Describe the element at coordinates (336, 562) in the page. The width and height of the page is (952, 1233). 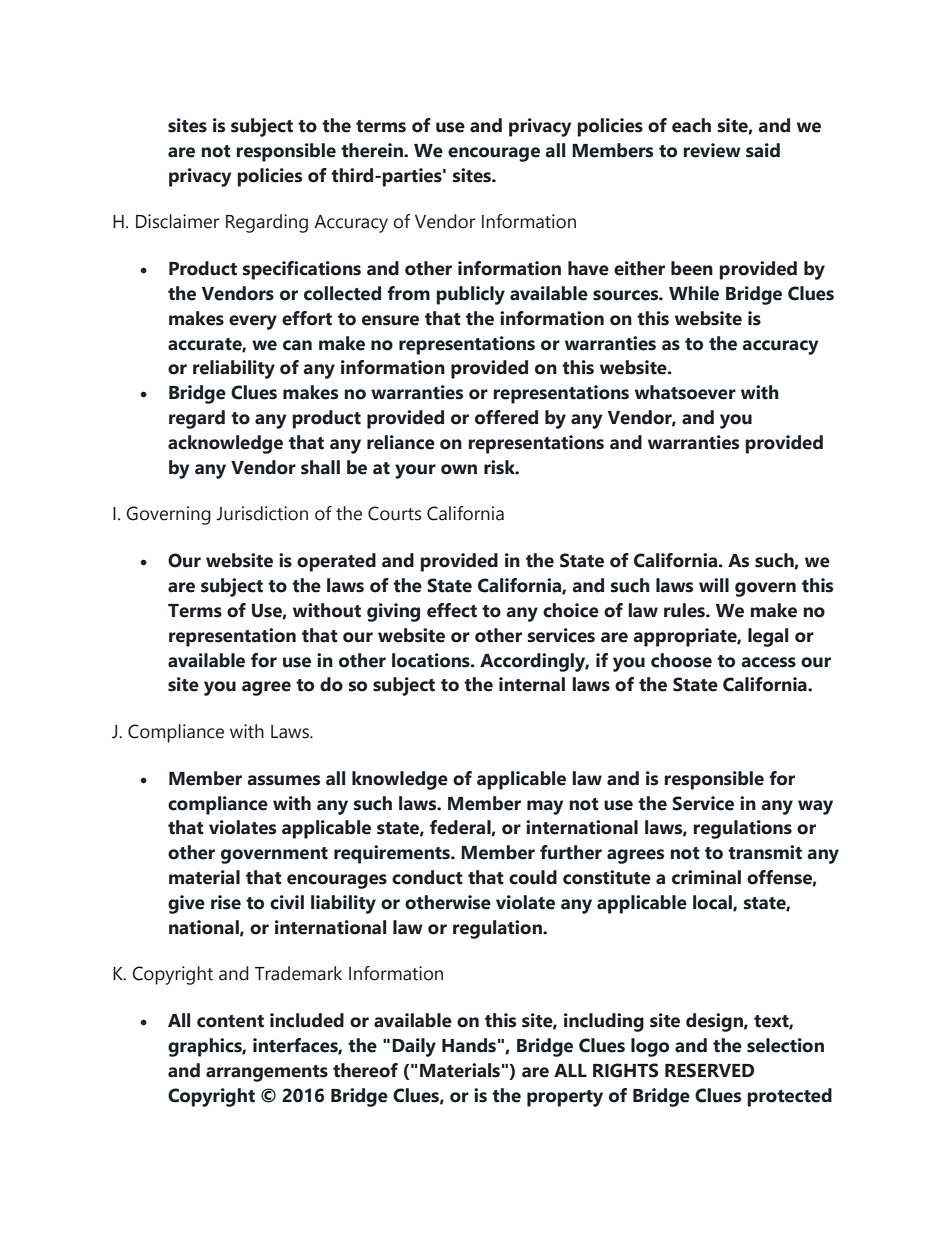
I see `operated` at that location.
